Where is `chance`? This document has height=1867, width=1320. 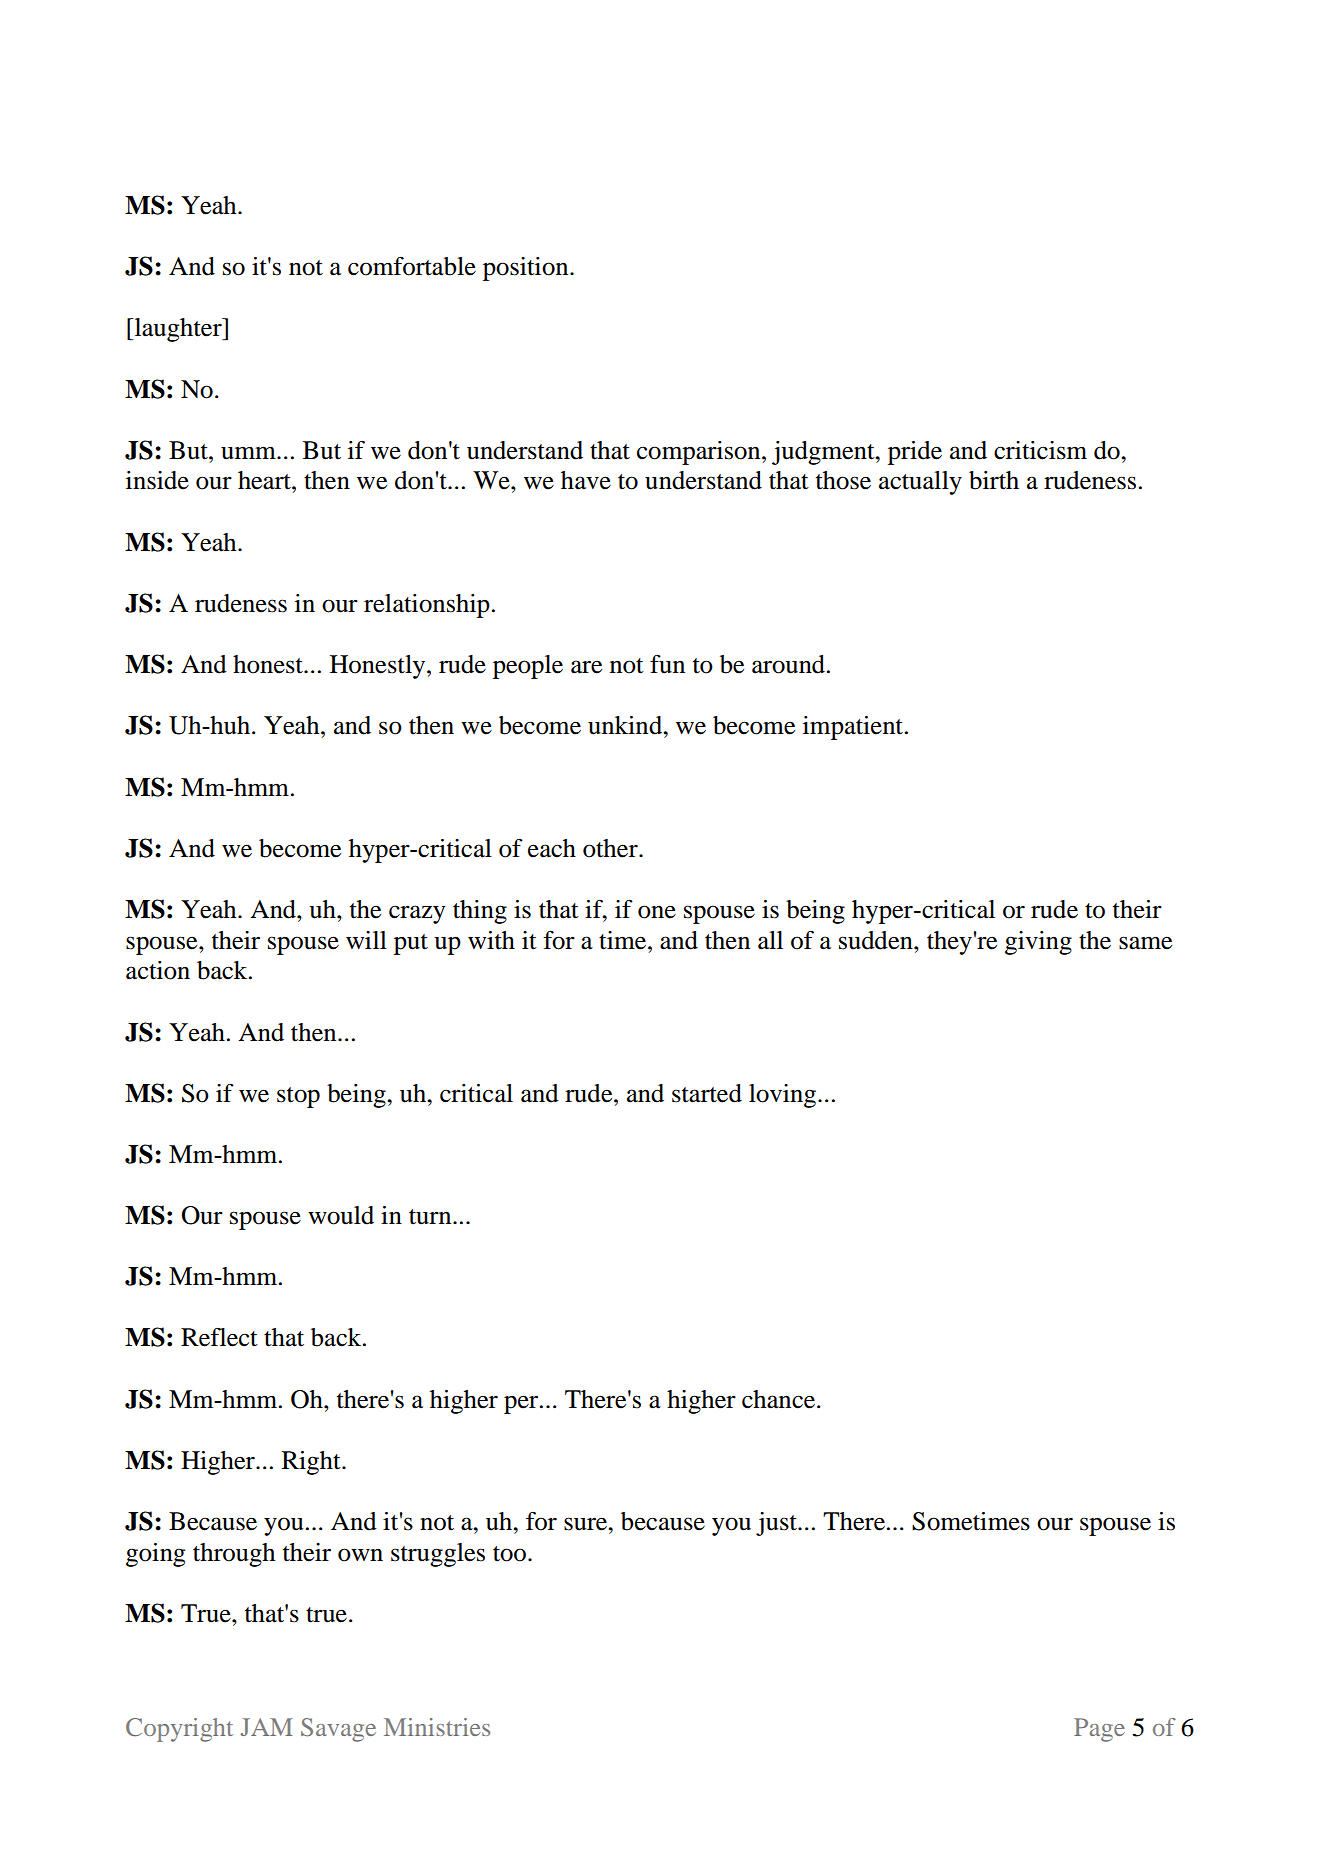 chance is located at coordinates (780, 1399).
